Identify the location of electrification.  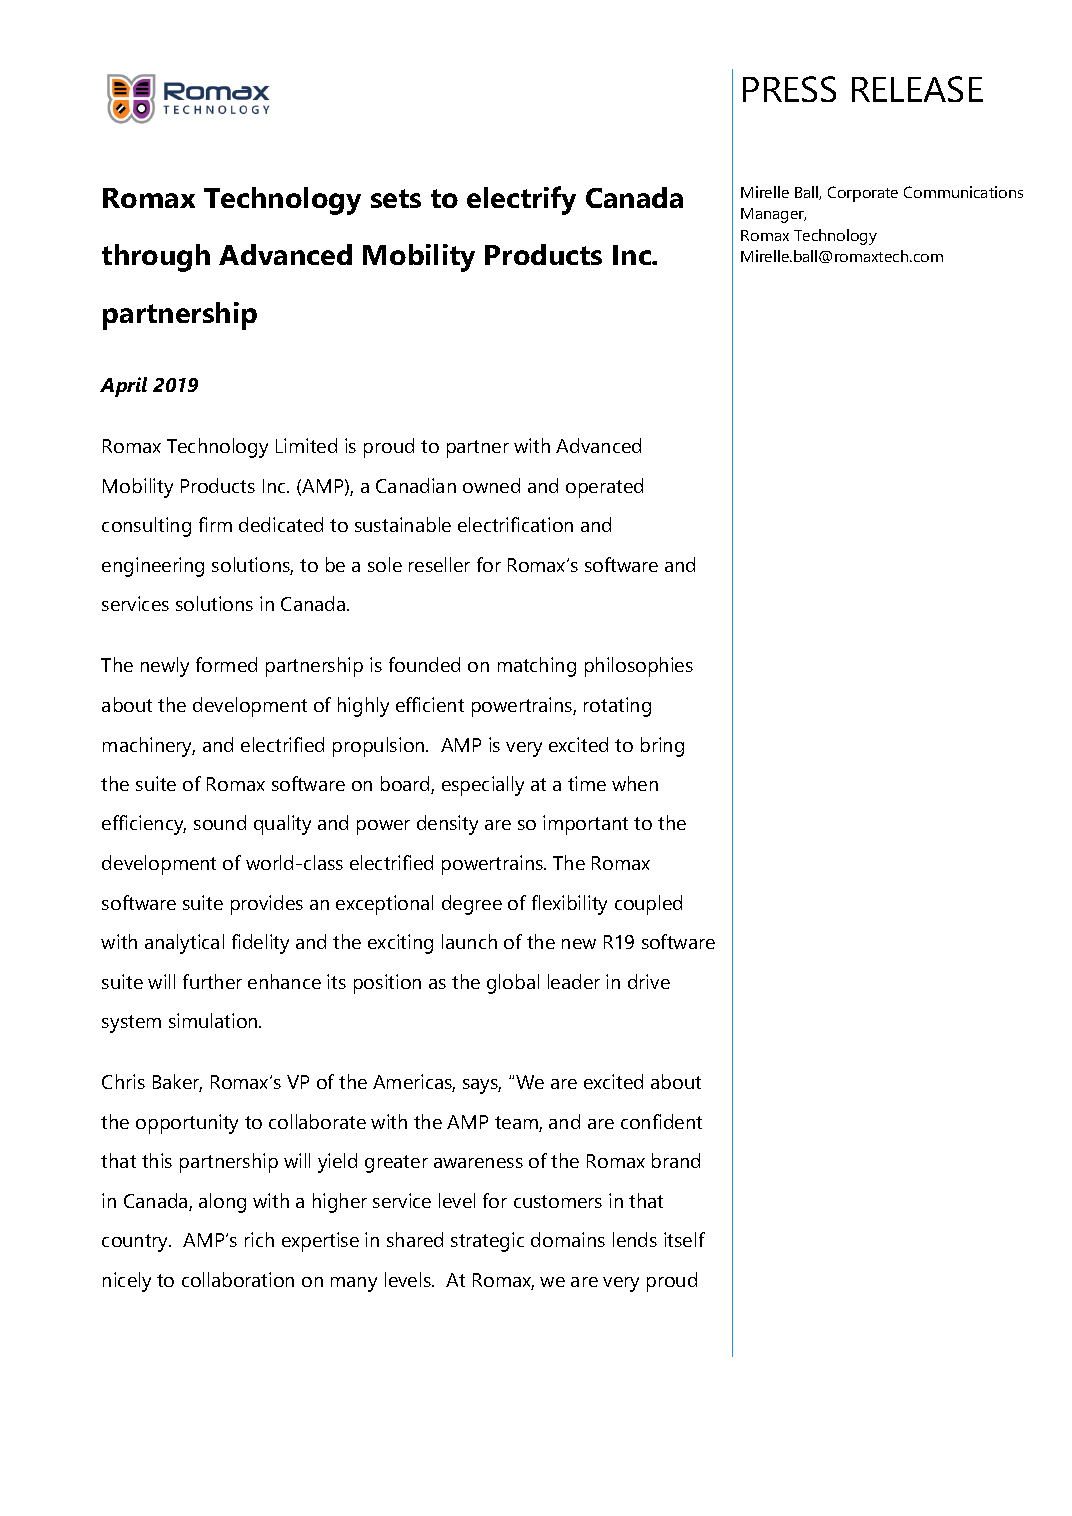
(515, 524).
